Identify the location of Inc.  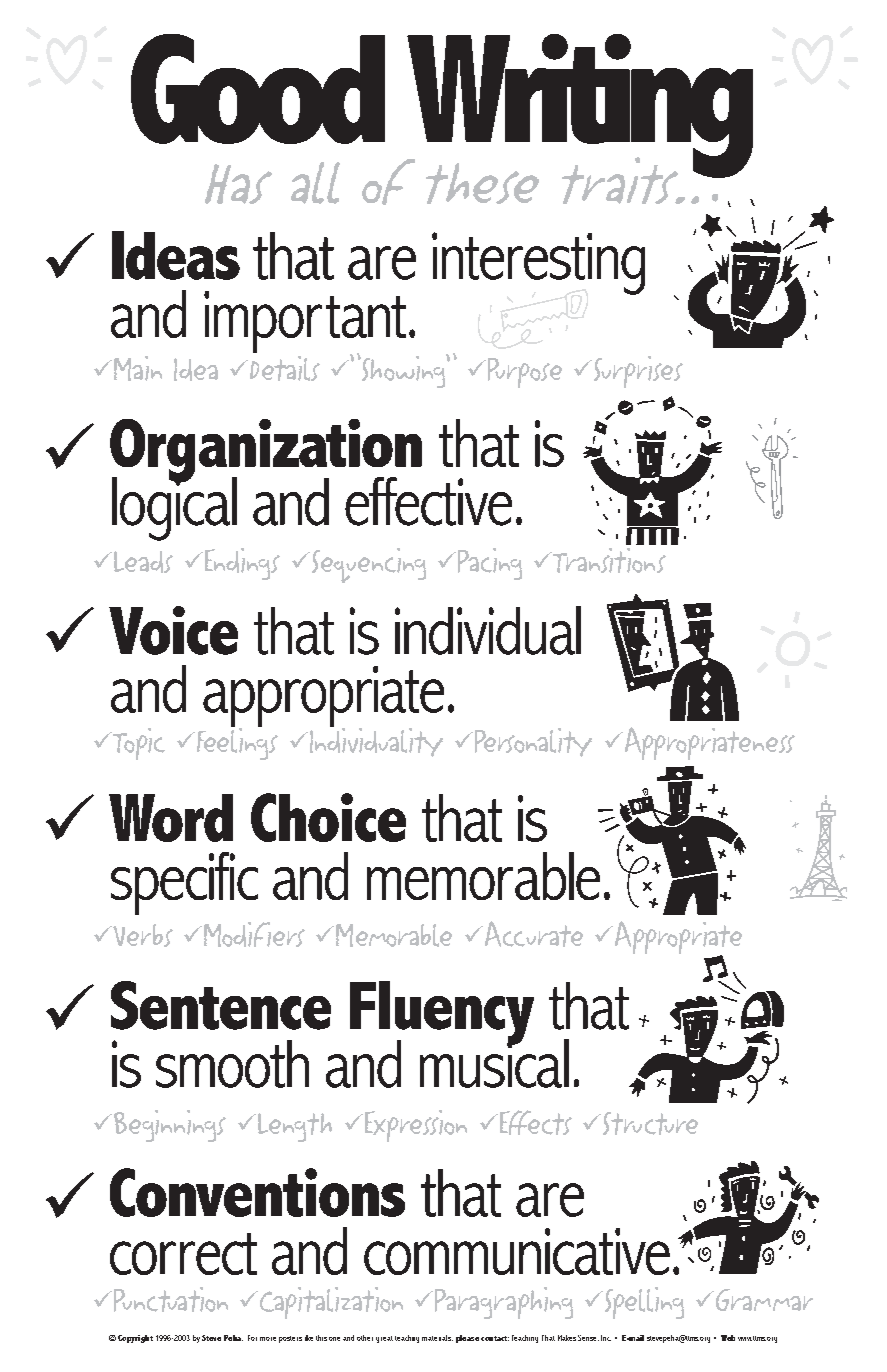
(606, 1338).
